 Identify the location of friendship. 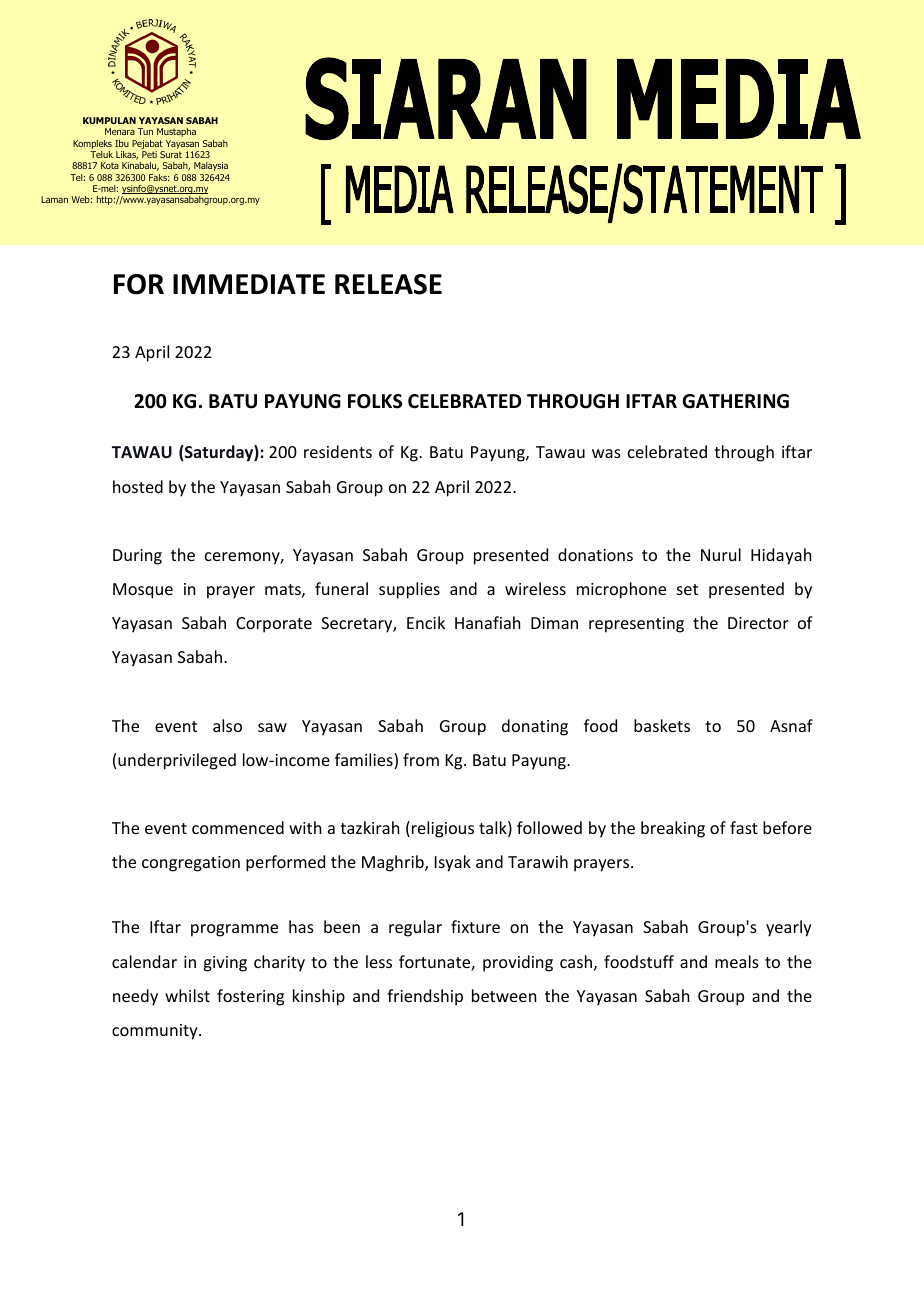
(425, 997).
